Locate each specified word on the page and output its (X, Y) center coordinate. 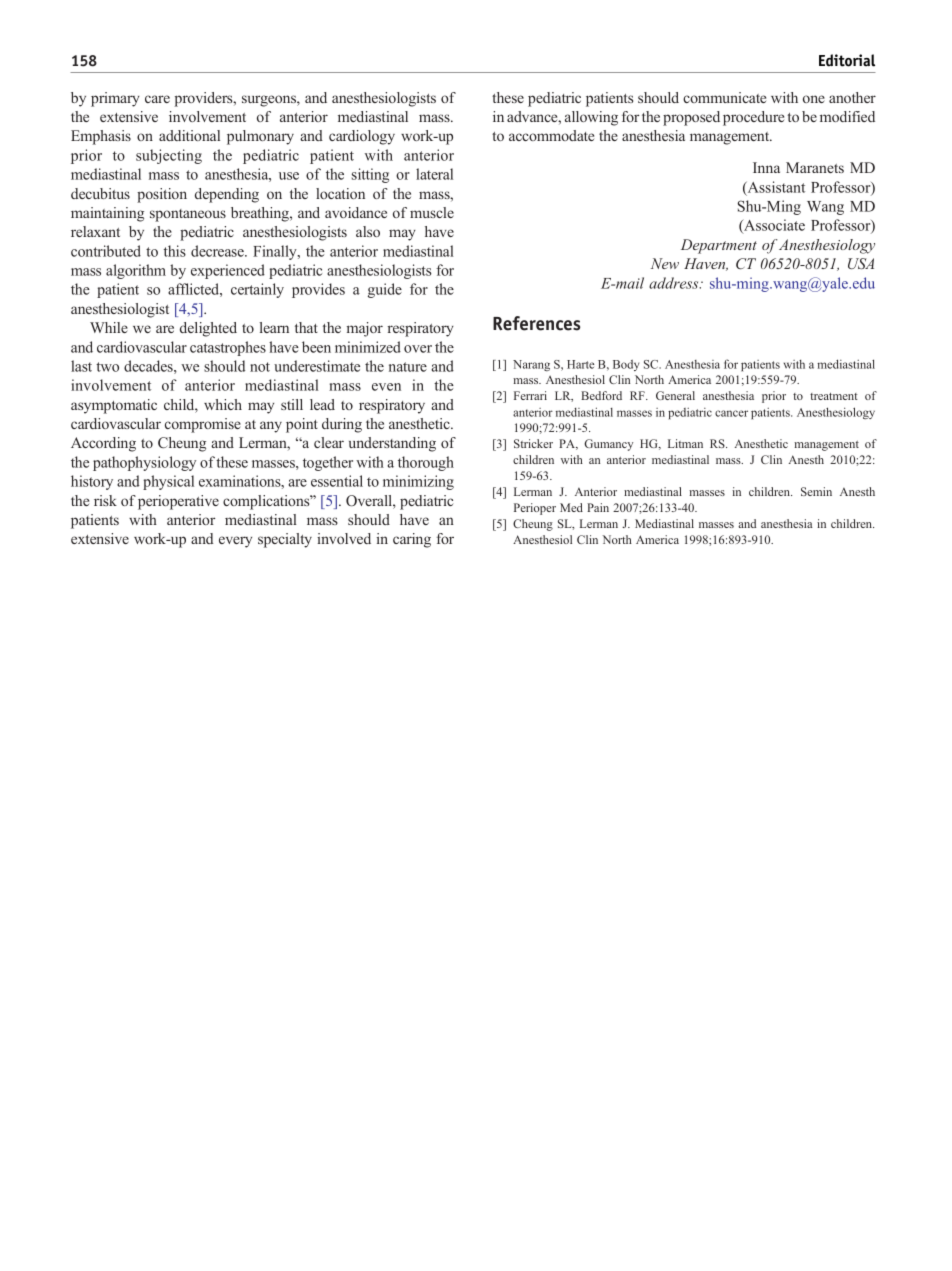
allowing (591, 118)
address (675, 283)
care (157, 99)
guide (385, 290)
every (235, 542)
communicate (724, 97)
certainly (257, 290)
